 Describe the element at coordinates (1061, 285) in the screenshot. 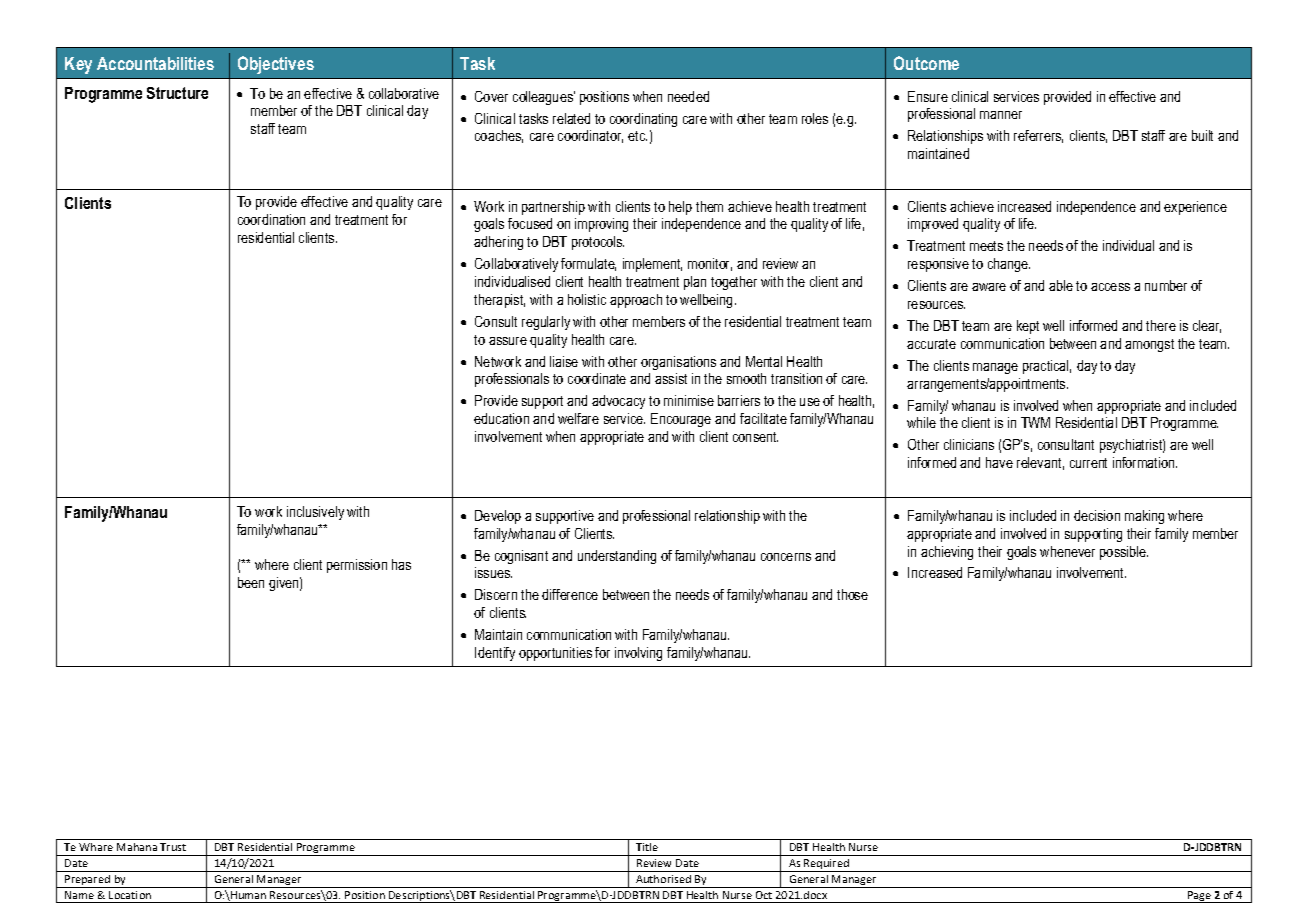

I see `able` at that location.
